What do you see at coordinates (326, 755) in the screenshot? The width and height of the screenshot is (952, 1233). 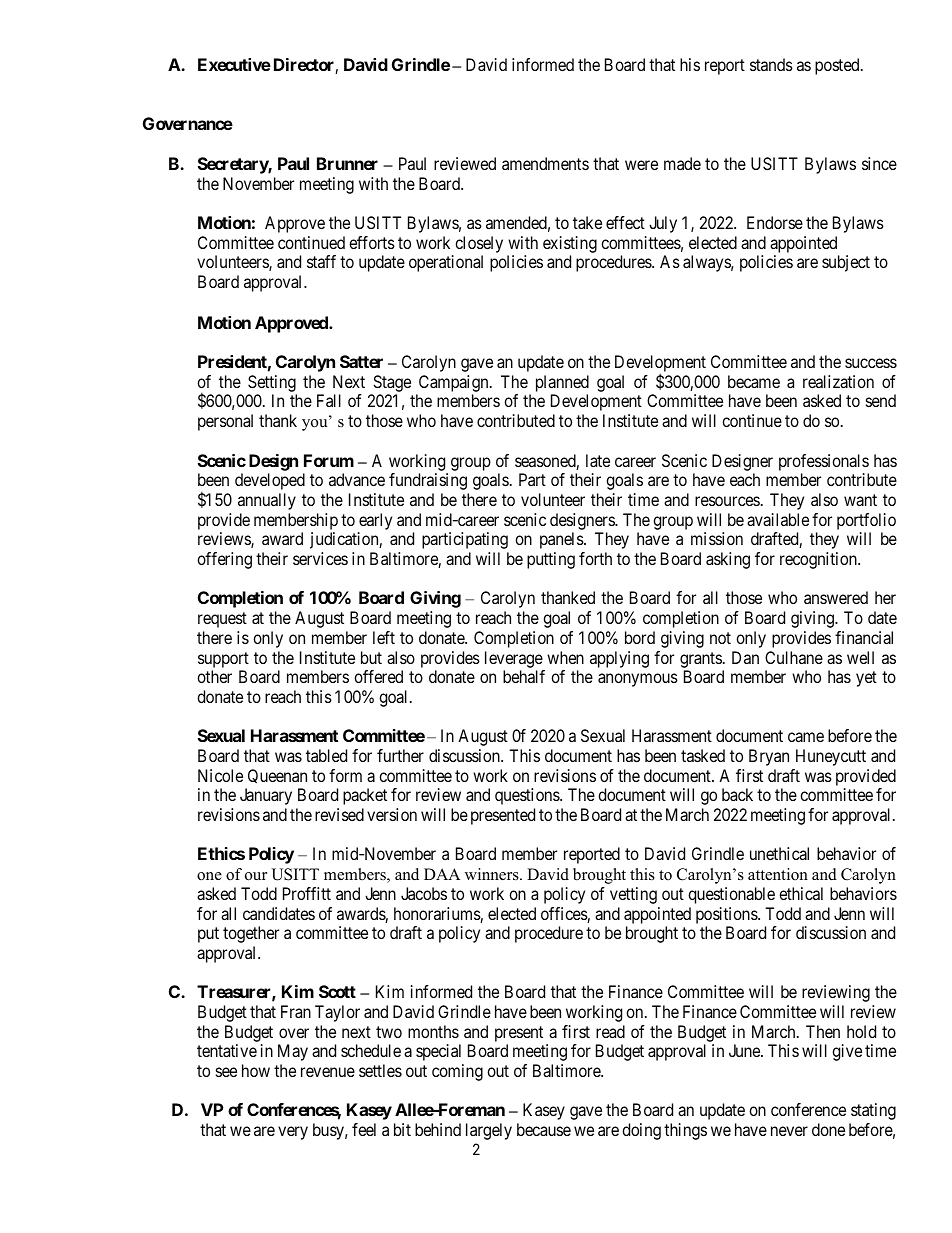 I see `tabled` at bounding box center [326, 755].
